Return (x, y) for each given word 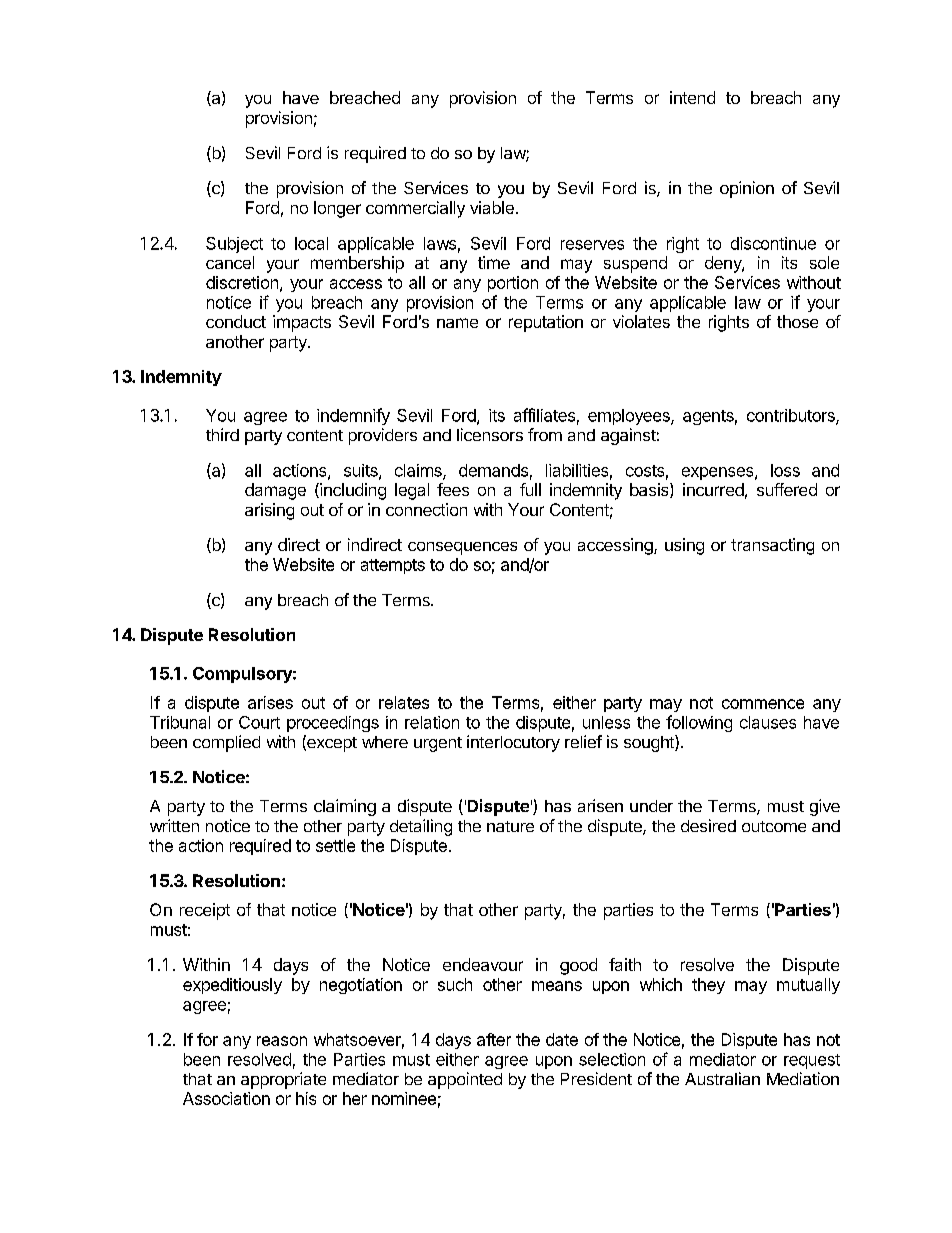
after (494, 1039)
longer (337, 209)
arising (269, 511)
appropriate (283, 1080)
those (797, 321)
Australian (722, 1078)
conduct (236, 321)
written (174, 825)
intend (692, 97)
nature (510, 826)
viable (492, 207)
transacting (772, 546)
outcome (774, 826)
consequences (462, 548)
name (457, 323)
